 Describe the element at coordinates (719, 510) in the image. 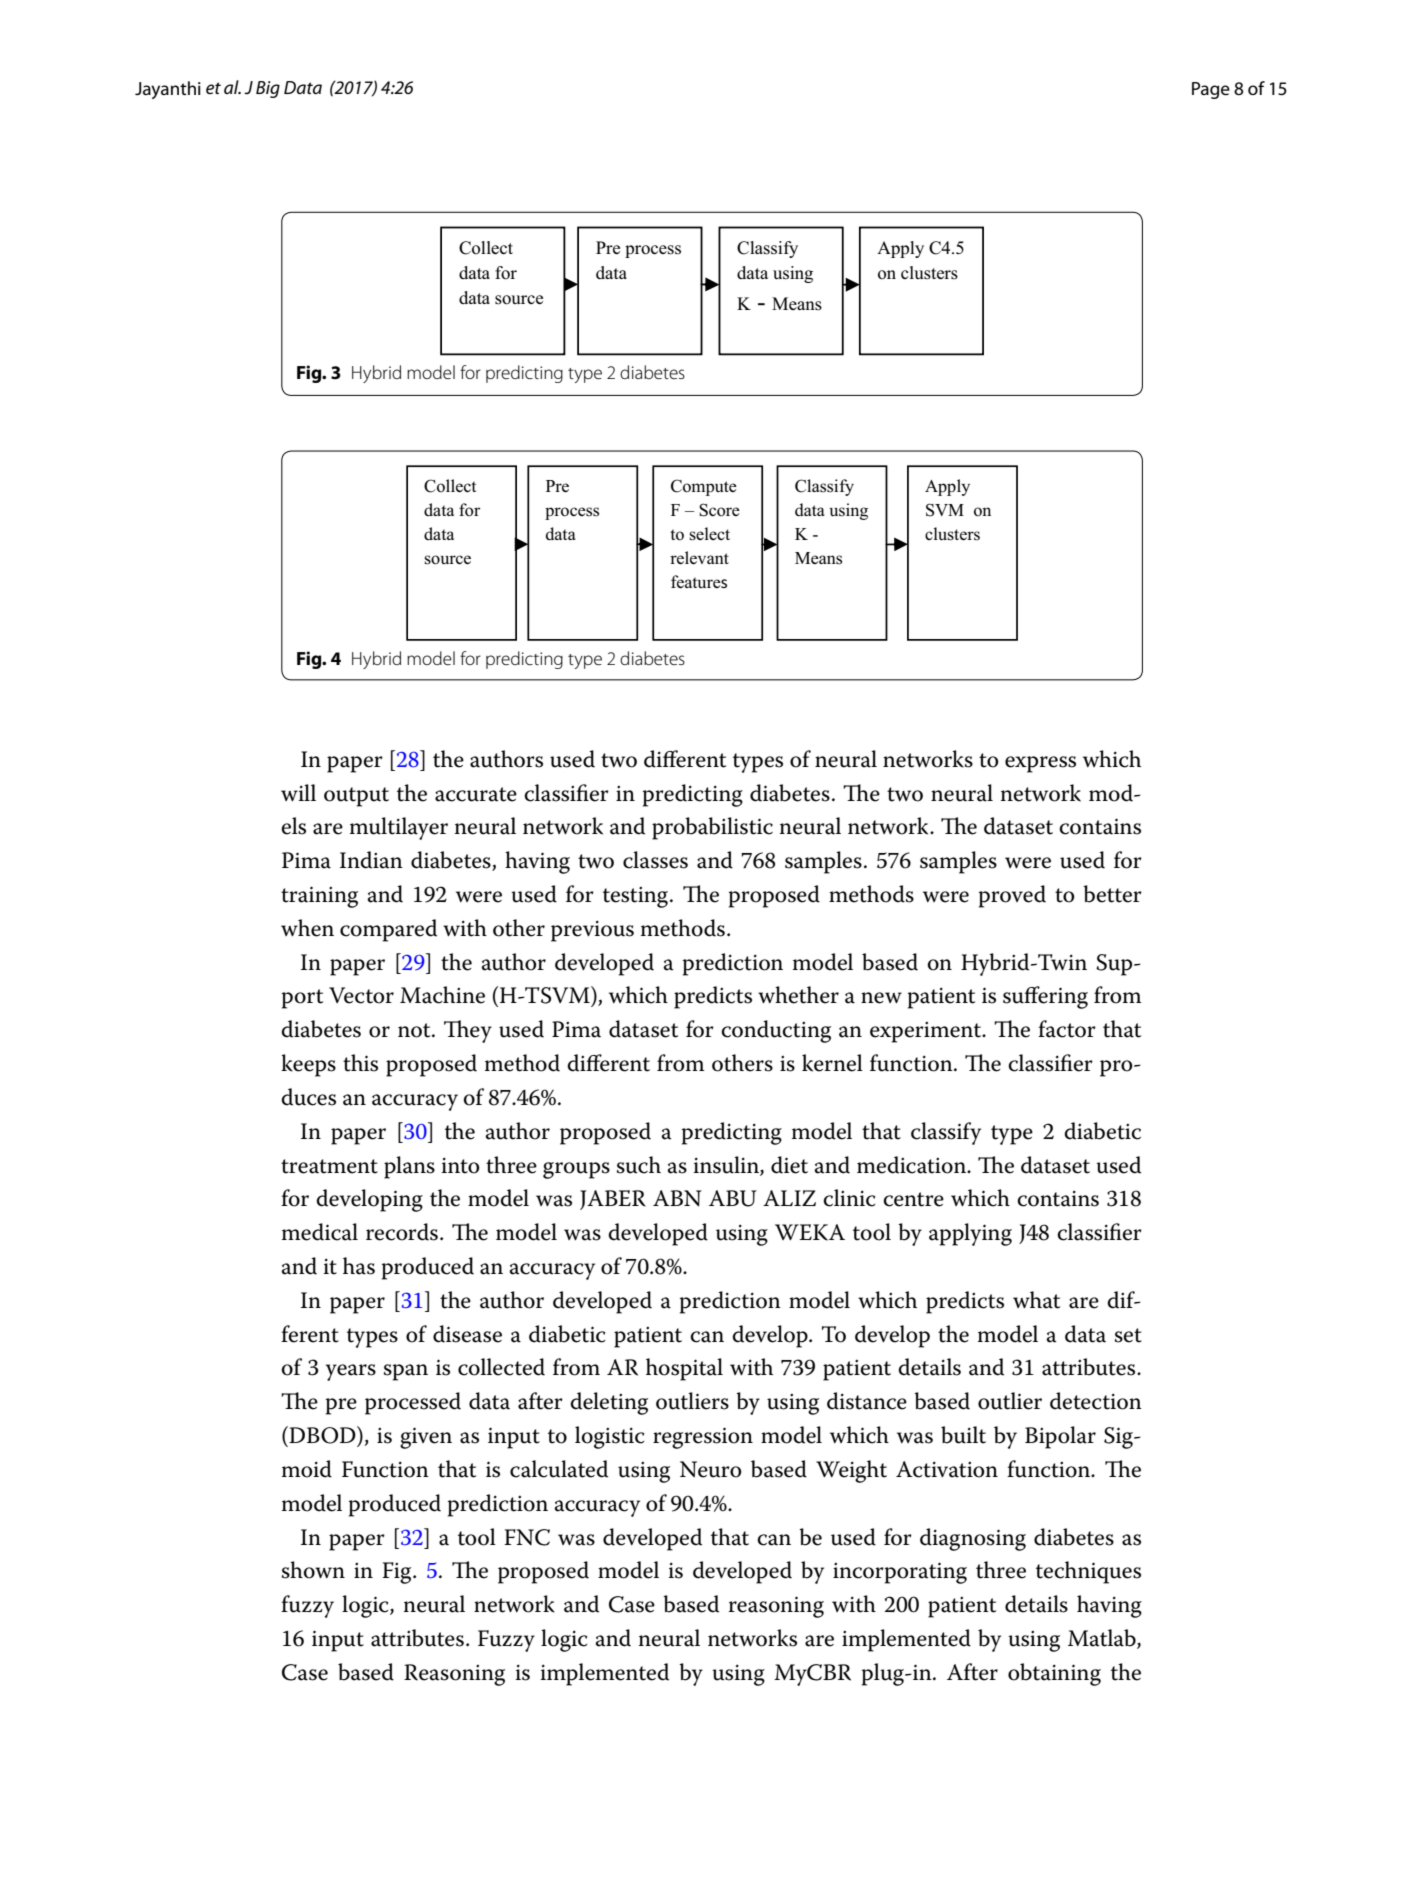

I see `Score` at that location.
